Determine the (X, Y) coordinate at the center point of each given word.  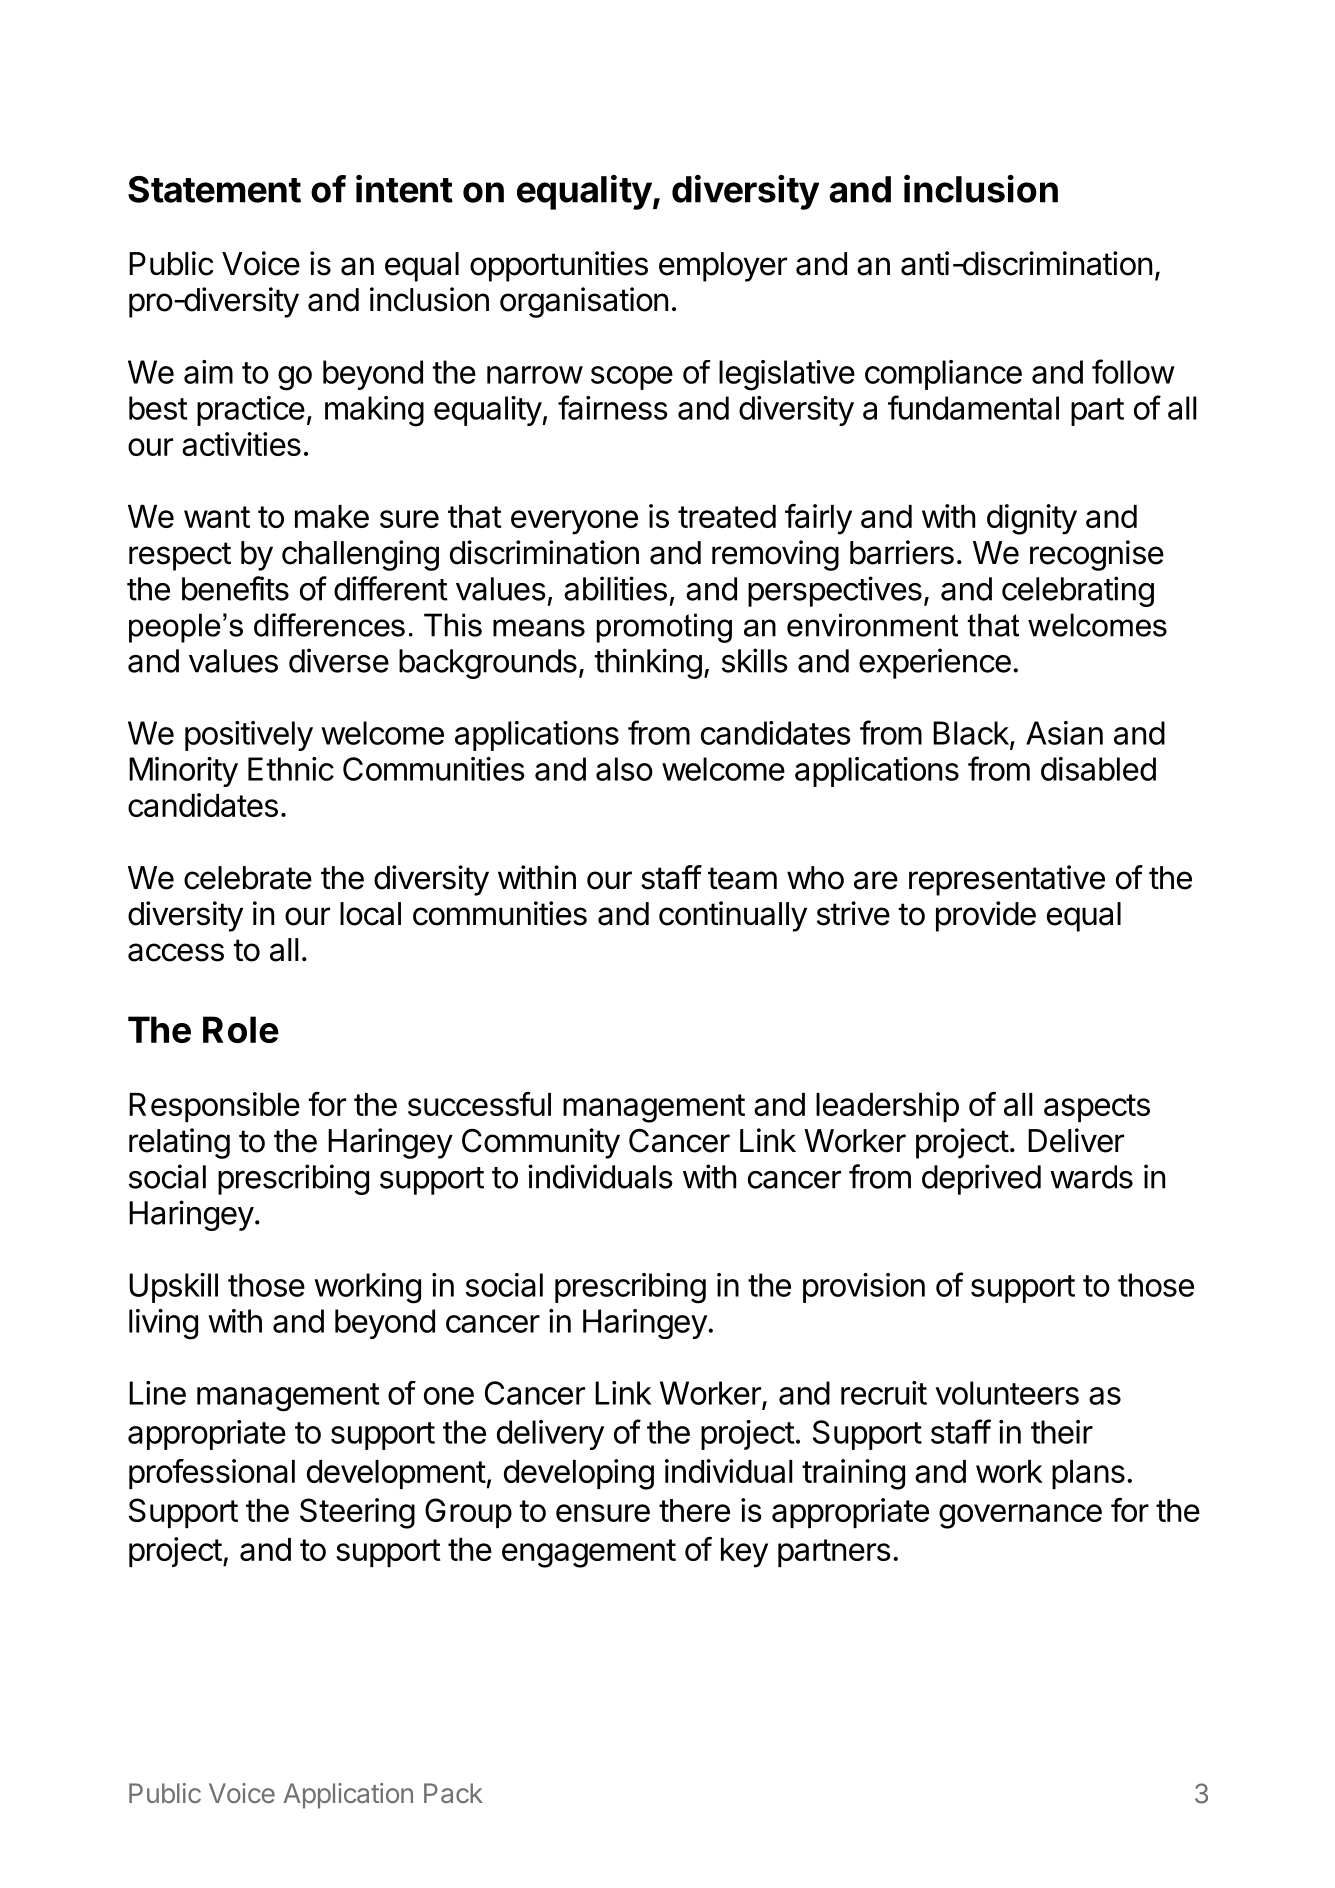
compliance (943, 375)
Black (971, 733)
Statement (214, 189)
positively (249, 736)
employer (723, 267)
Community (541, 1143)
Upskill (173, 1288)
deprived (981, 1179)
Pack (453, 1793)
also (624, 769)
